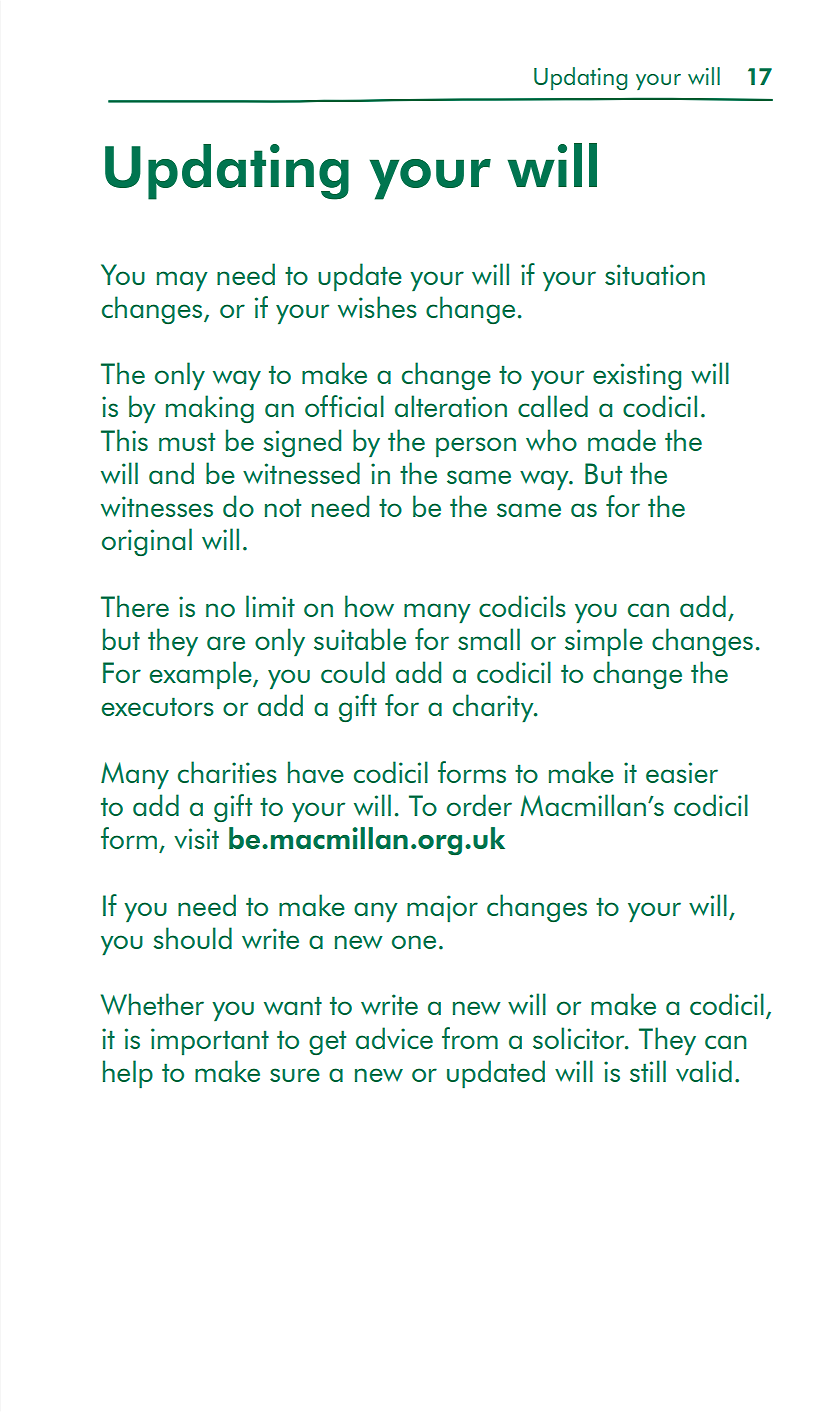  I want to click on charity, so click(494, 708).
